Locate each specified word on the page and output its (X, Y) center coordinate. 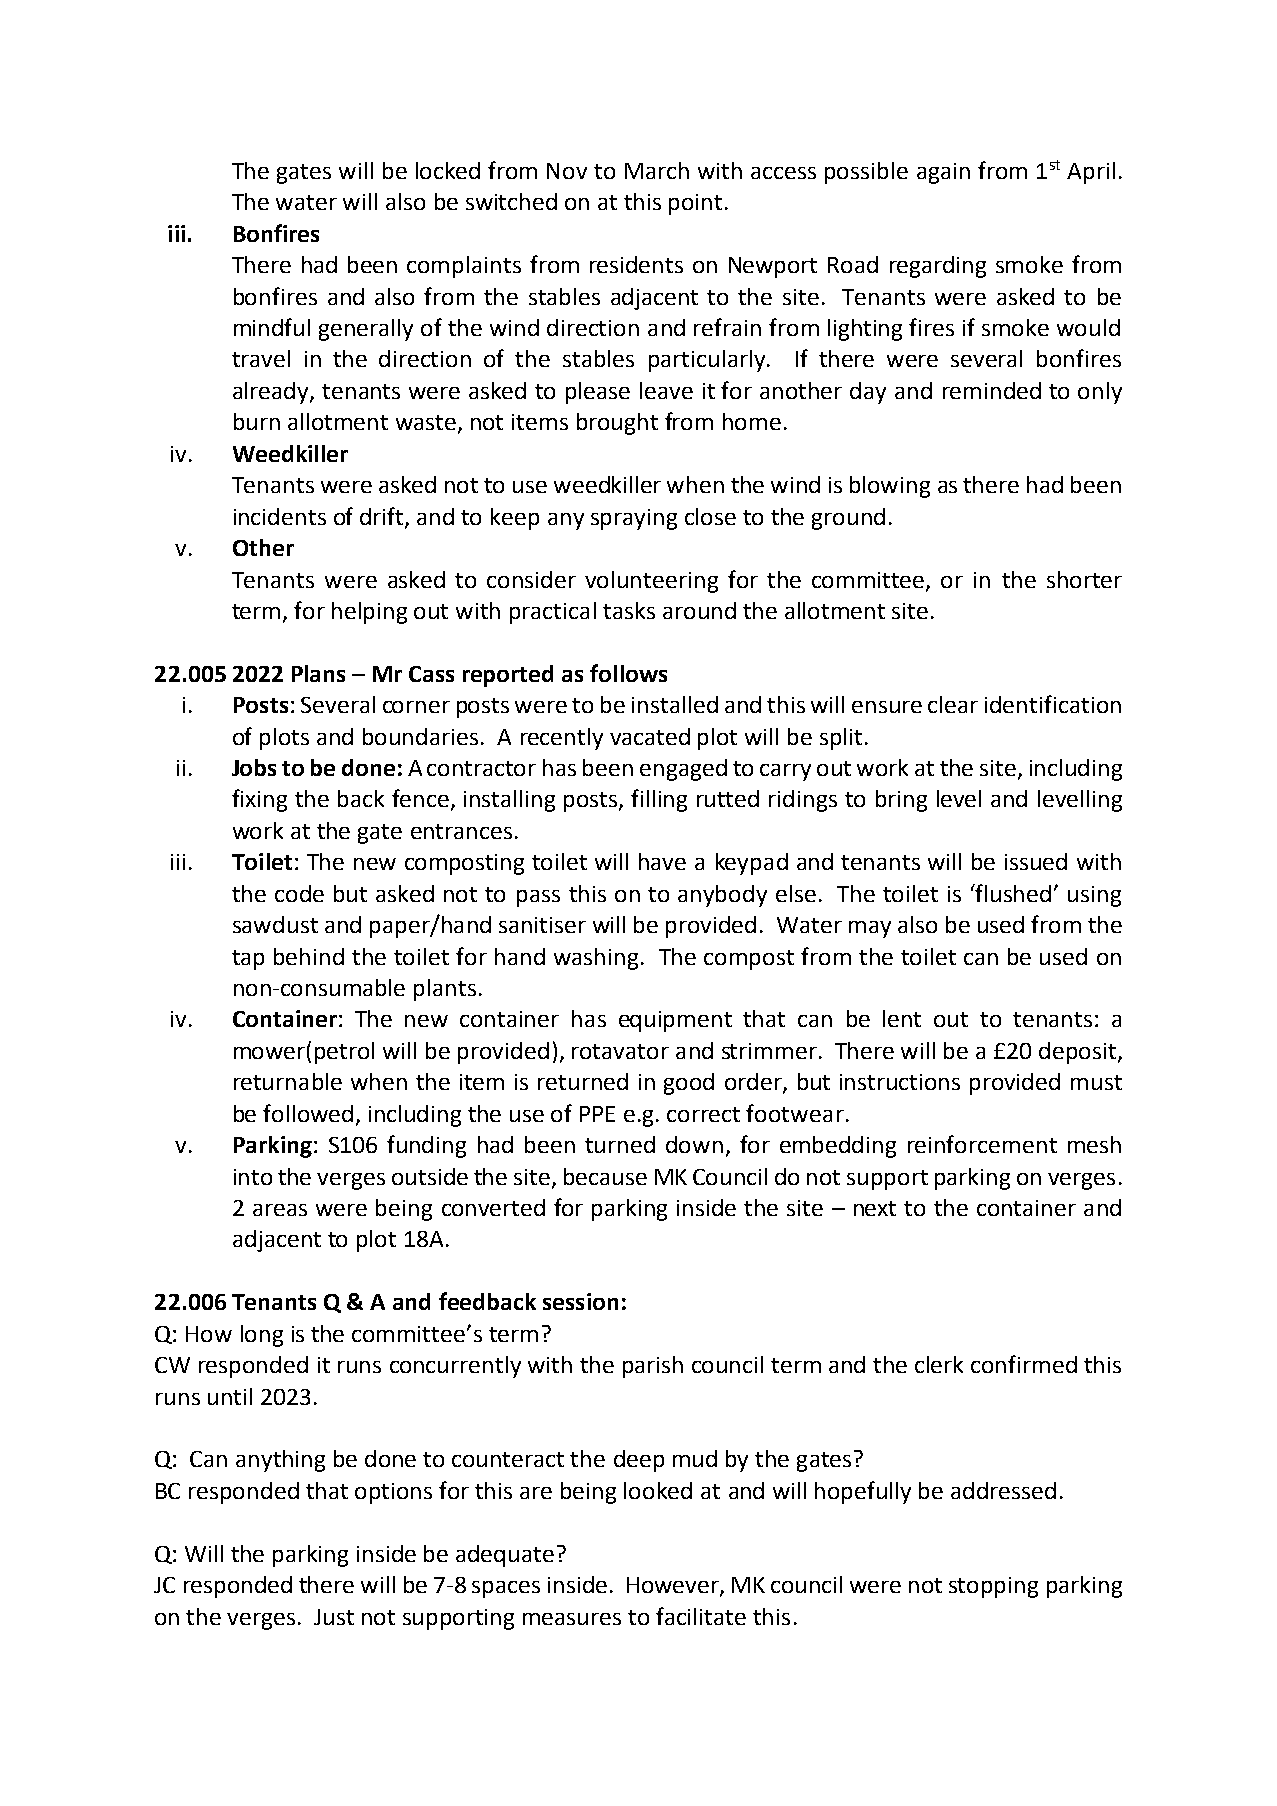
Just (334, 1617)
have (662, 861)
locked (448, 170)
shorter (1084, 579)
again (943, 173)
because (605, 1176)
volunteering (651, 582)
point (695, 204)
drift (383, 517)
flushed (1012, 893)
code (299, 893)
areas (280, 1210)
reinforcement (982, 1144)
